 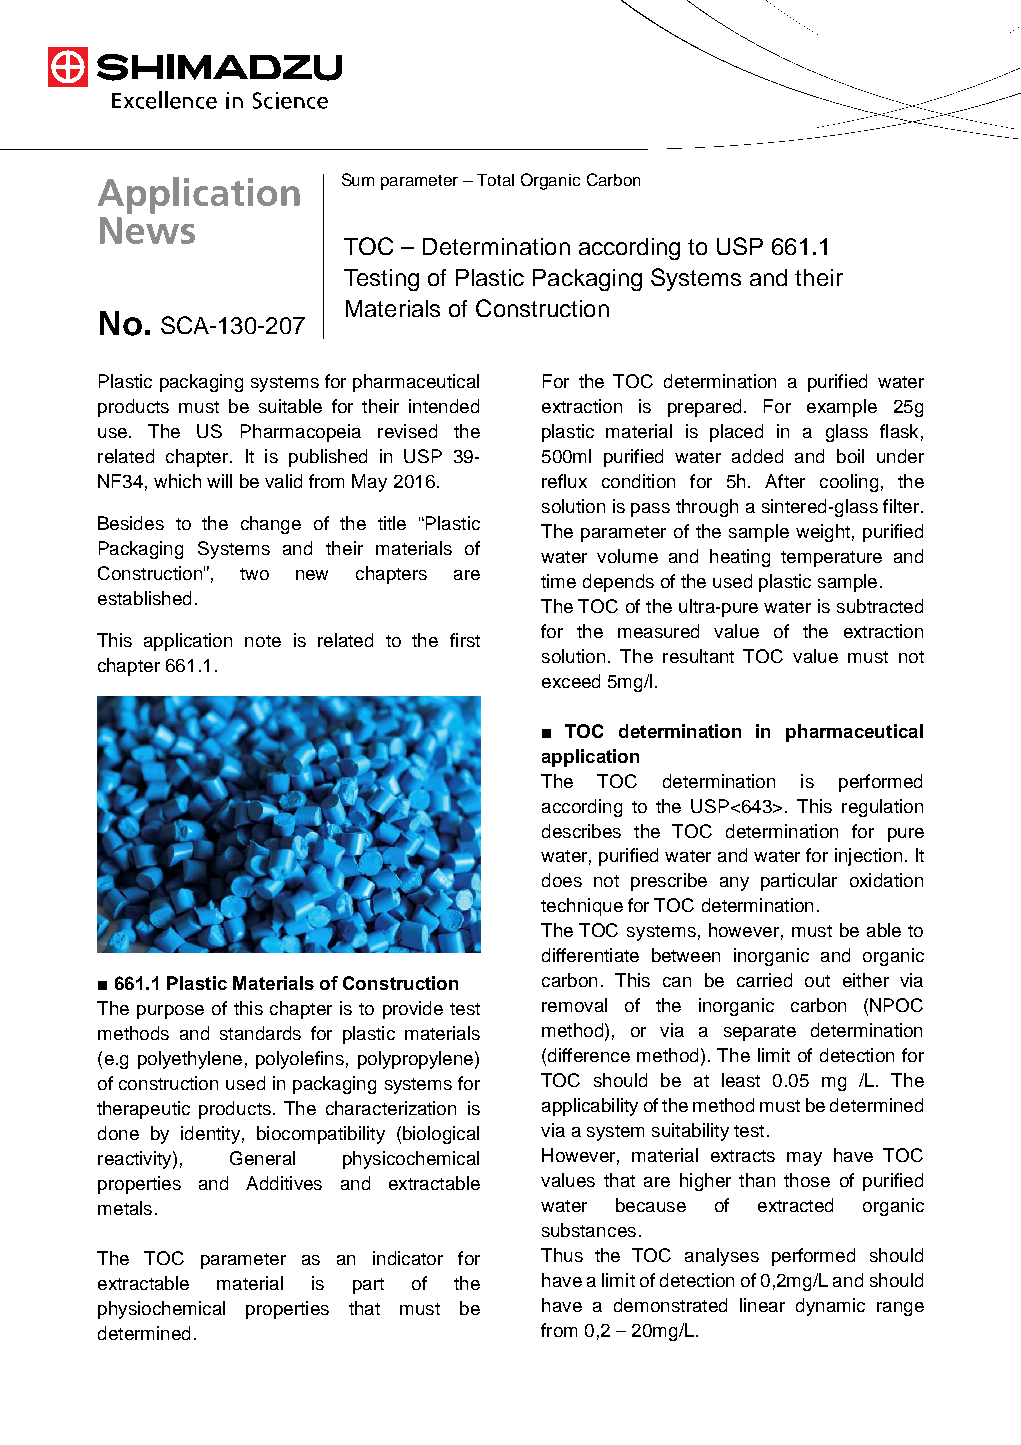 What do you see at coordinates (161, 1310) in the screenshot?
I see `physiochemical` at bounding box center [161, 1310].
